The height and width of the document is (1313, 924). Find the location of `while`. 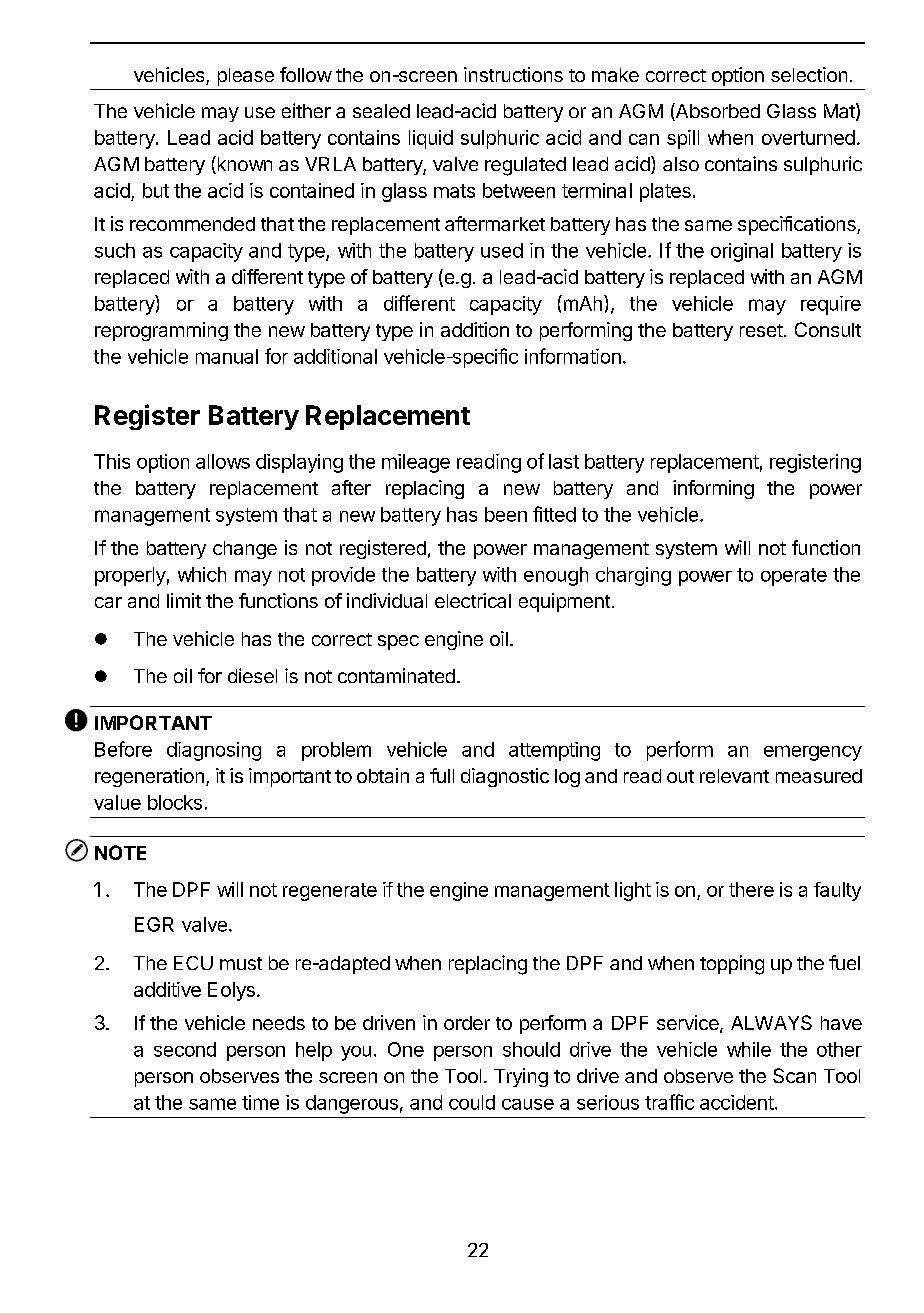

while is located at coordinates (749, 1049).
